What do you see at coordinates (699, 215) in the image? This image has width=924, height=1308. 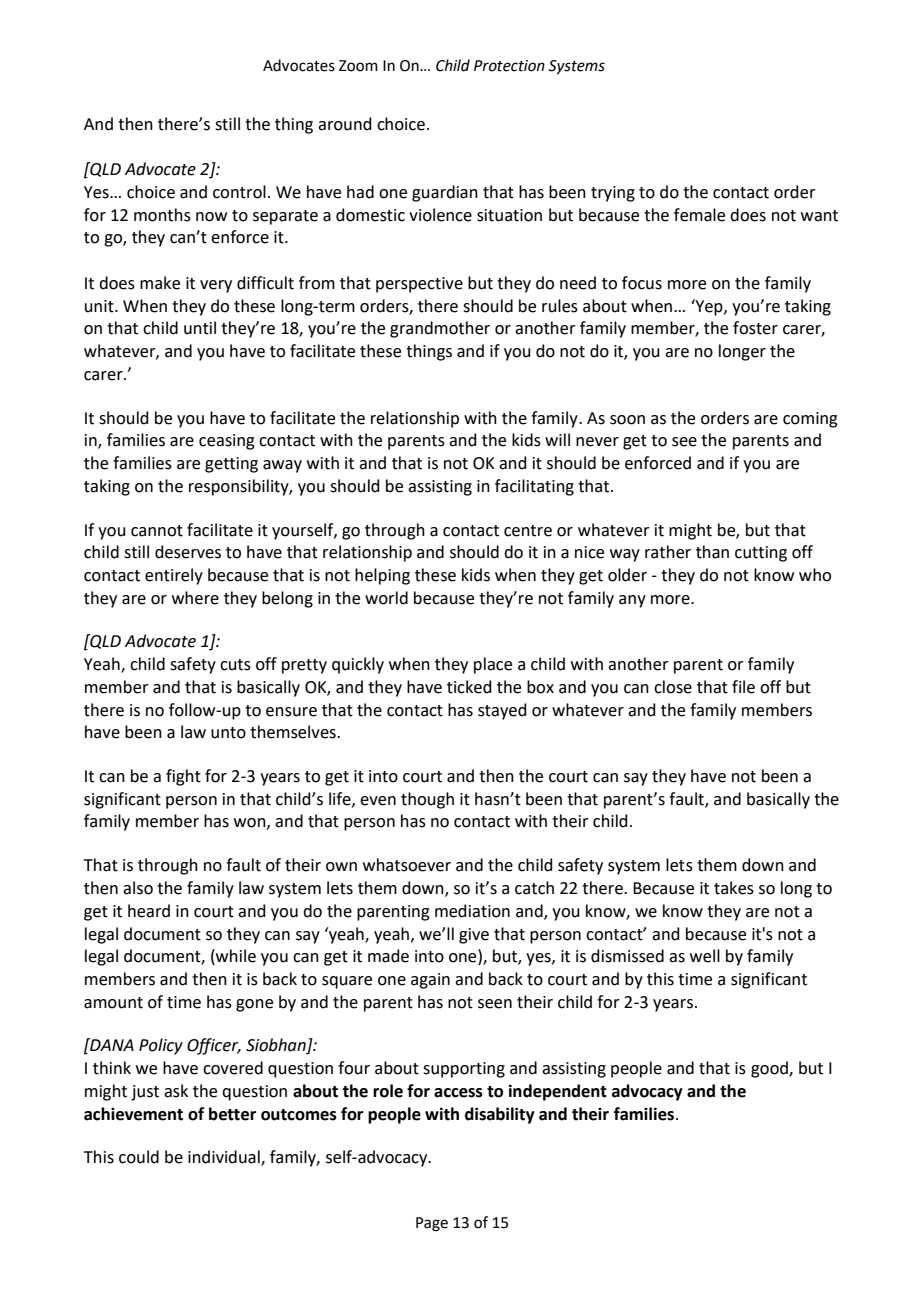 I see `female` at bounding box center [699, 215].
